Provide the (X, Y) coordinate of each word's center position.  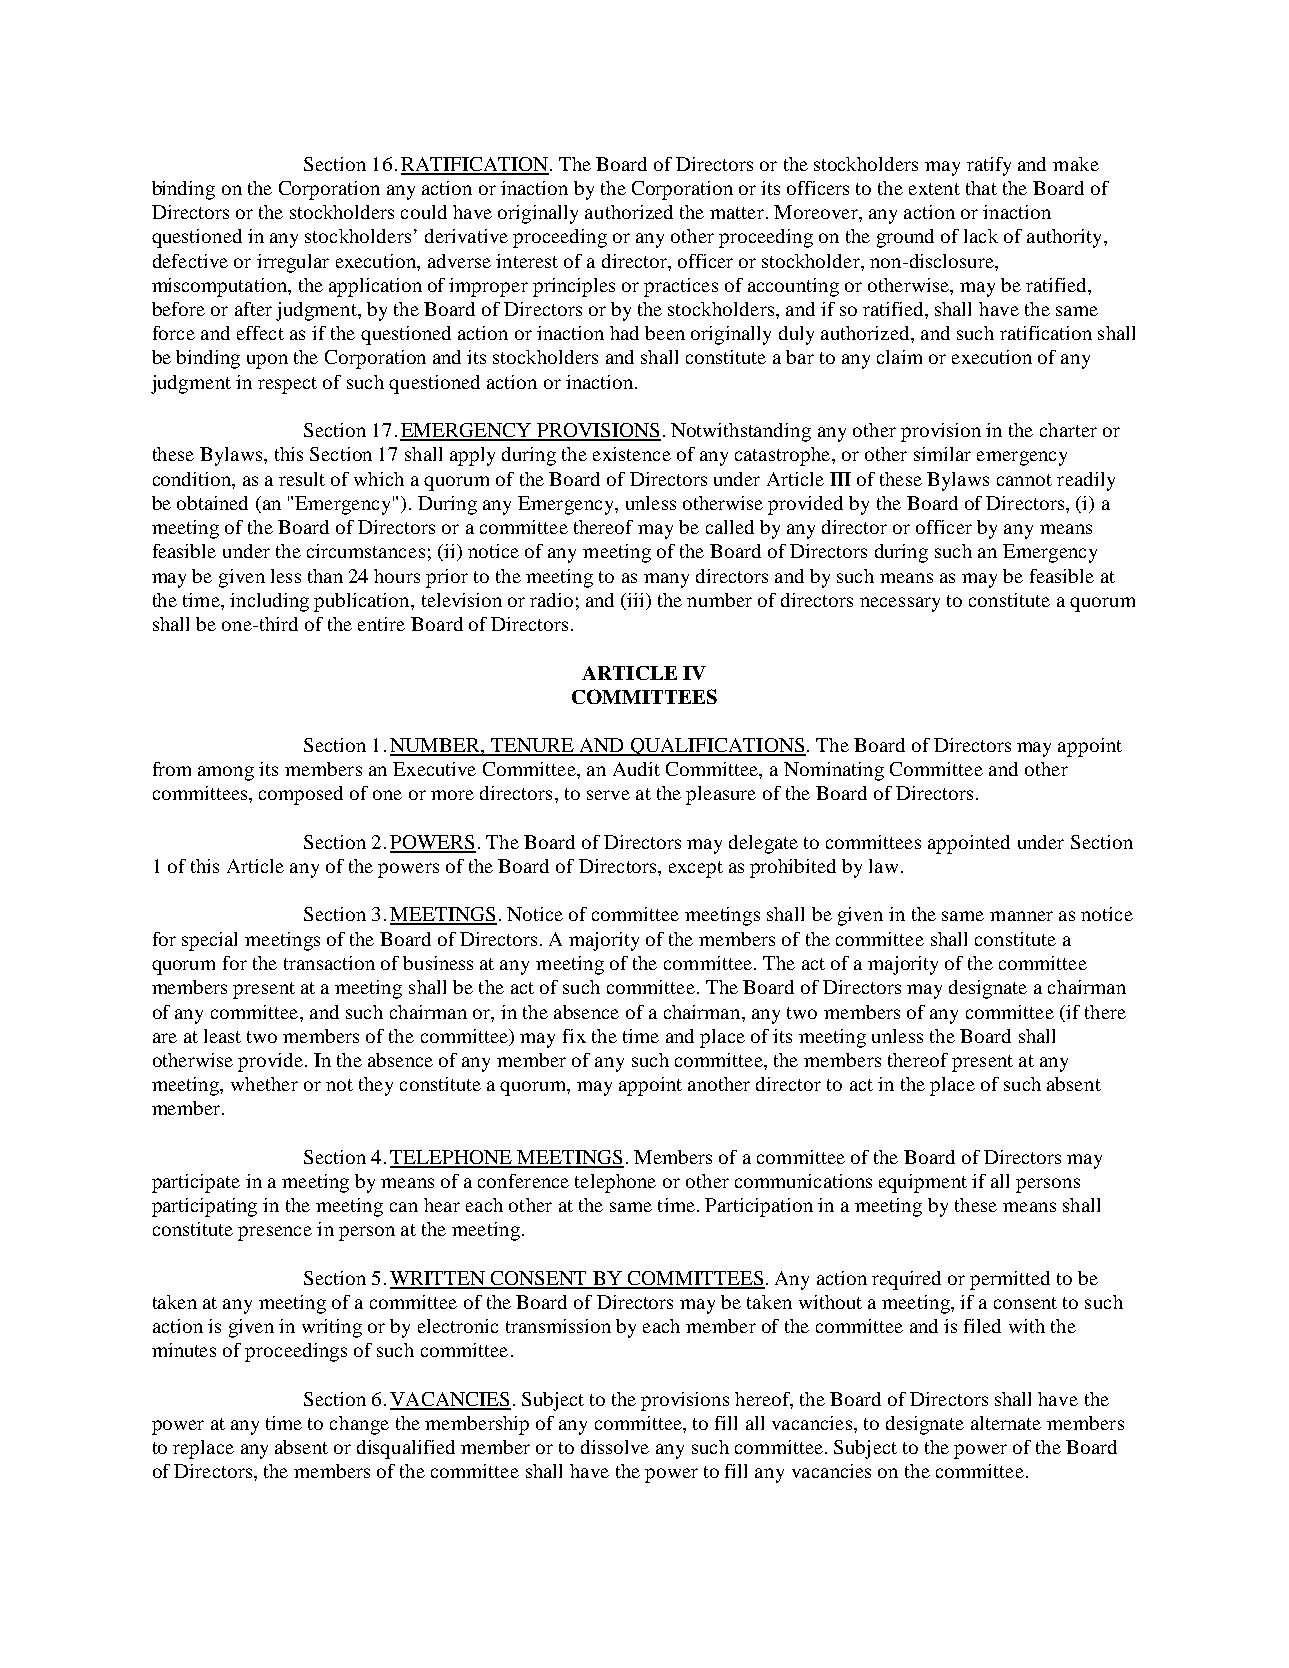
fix (574, 1036)
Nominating (834, 771)
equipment (923, 1183)
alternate (1006, 1423)
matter (737, 213)
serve (608, 795)
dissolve (615, 1447)
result (302, 479)
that (981, 188)
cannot (1024, 480)
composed (301, 795)
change (359, 1425)
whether (264, 1084)
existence (632, 454)
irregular (293, 263)
